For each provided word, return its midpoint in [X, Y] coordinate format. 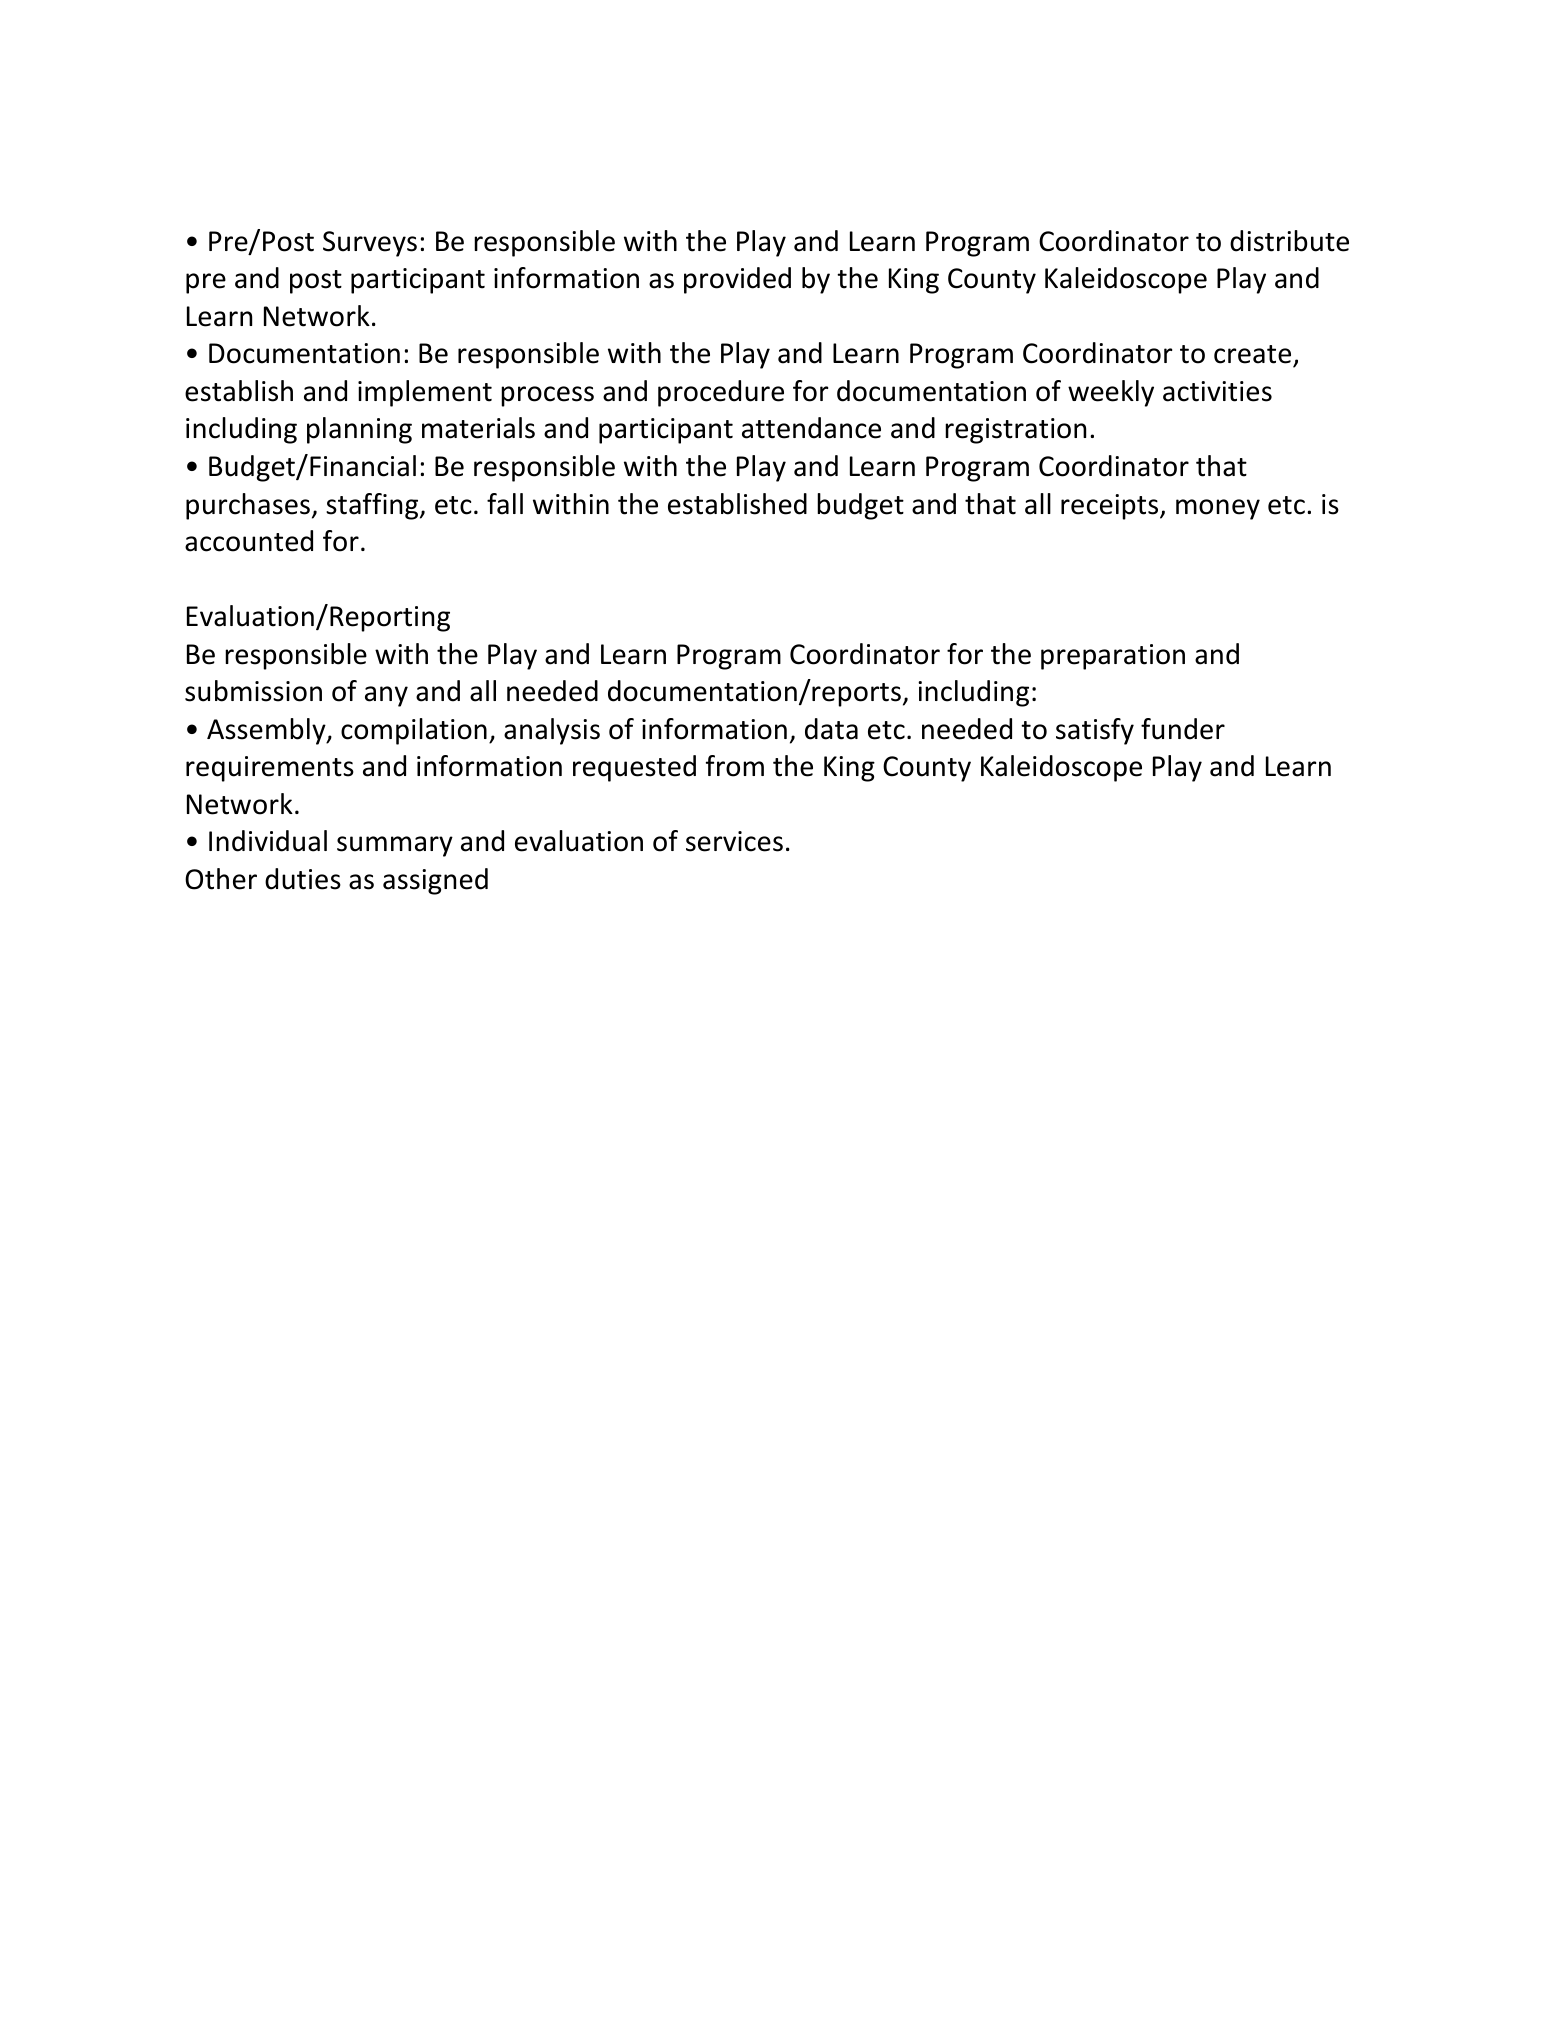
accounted [249, 541]
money [1218, 509]
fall [505, 504]
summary [395, 846]
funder [1183, 729]
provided [737, 280]
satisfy [1095, 731]
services [734, 841]
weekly [1111, 393]
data [831, 729]
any [386, 696]
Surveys [370, 244]
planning [359, 430]
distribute [1289, 241]
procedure [721, 393]
